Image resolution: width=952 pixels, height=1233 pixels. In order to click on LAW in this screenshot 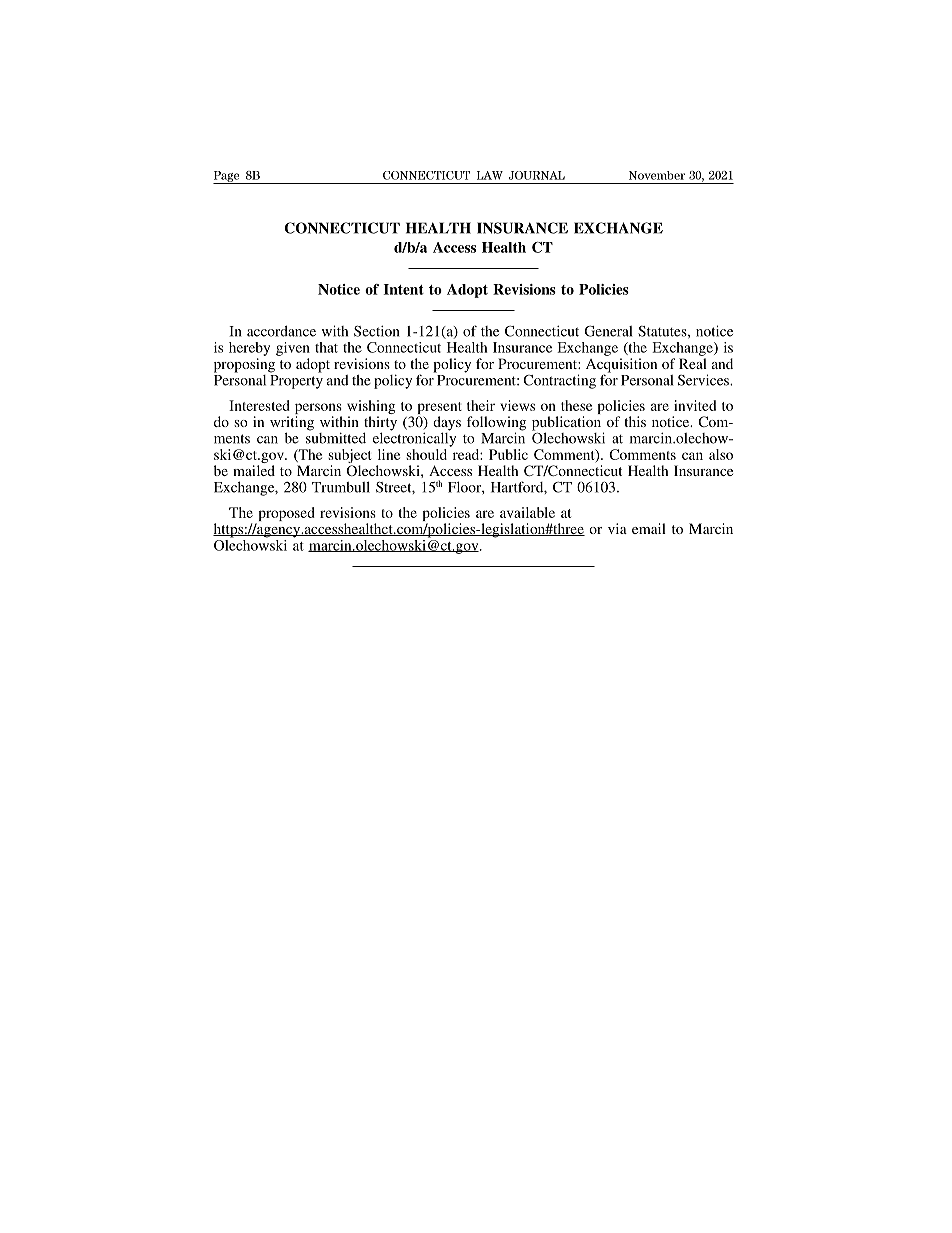, I will do `click(490, 175)`.
